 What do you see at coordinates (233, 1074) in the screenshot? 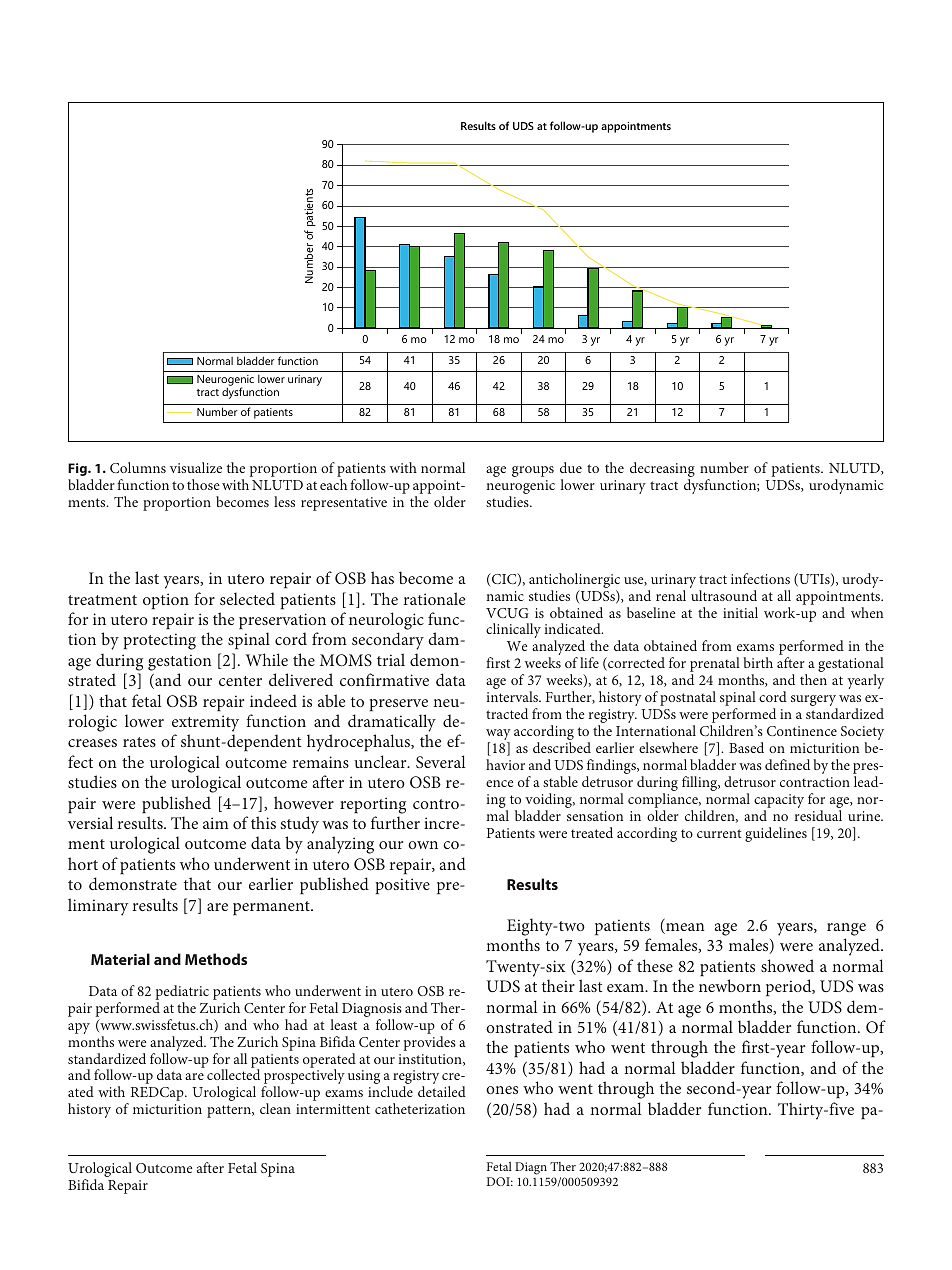
I see `collected` at bounding box center [233, 1074].
